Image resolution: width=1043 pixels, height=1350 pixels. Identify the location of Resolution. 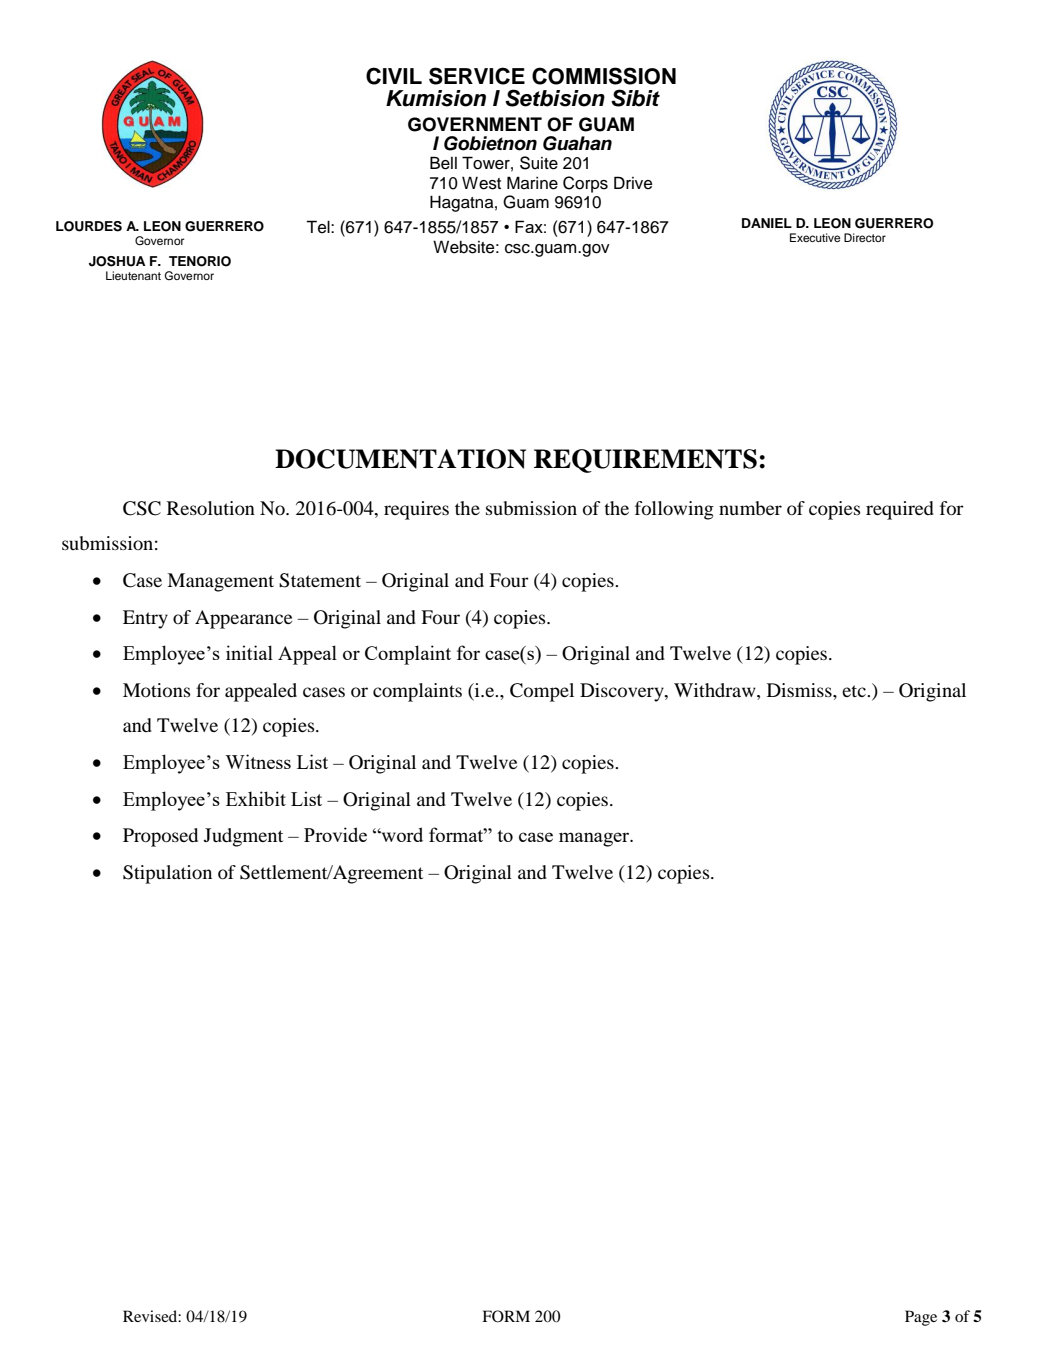
(211, 508).
